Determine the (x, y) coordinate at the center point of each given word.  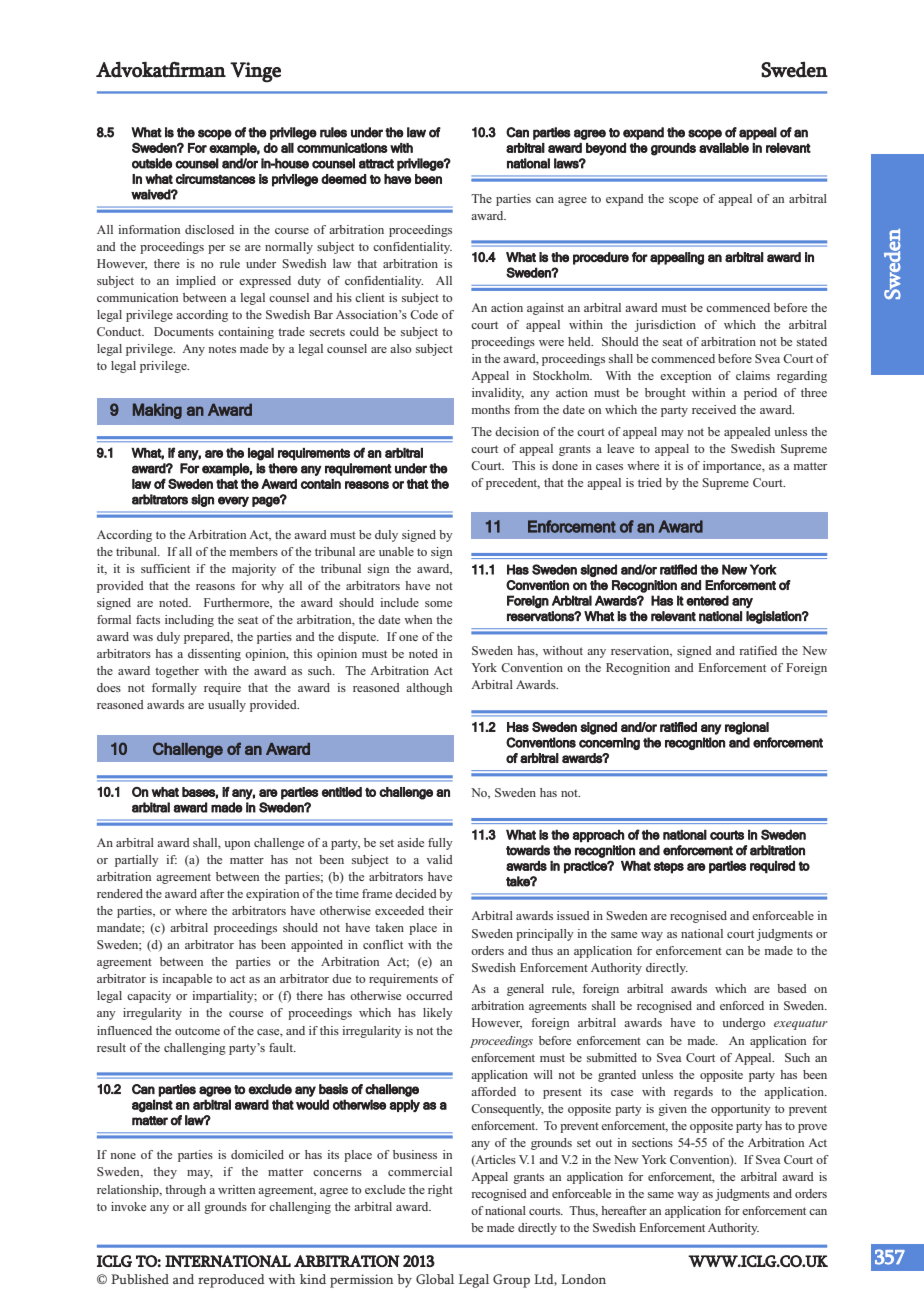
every (233, 501)
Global (435, 1279)
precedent (513, 484)
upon (237, 845)
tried (650, 482)
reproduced (231, 1281)
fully (440, 844)
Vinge (255, 72)
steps (669, 867)
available (724, 148)
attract (376, 164)
